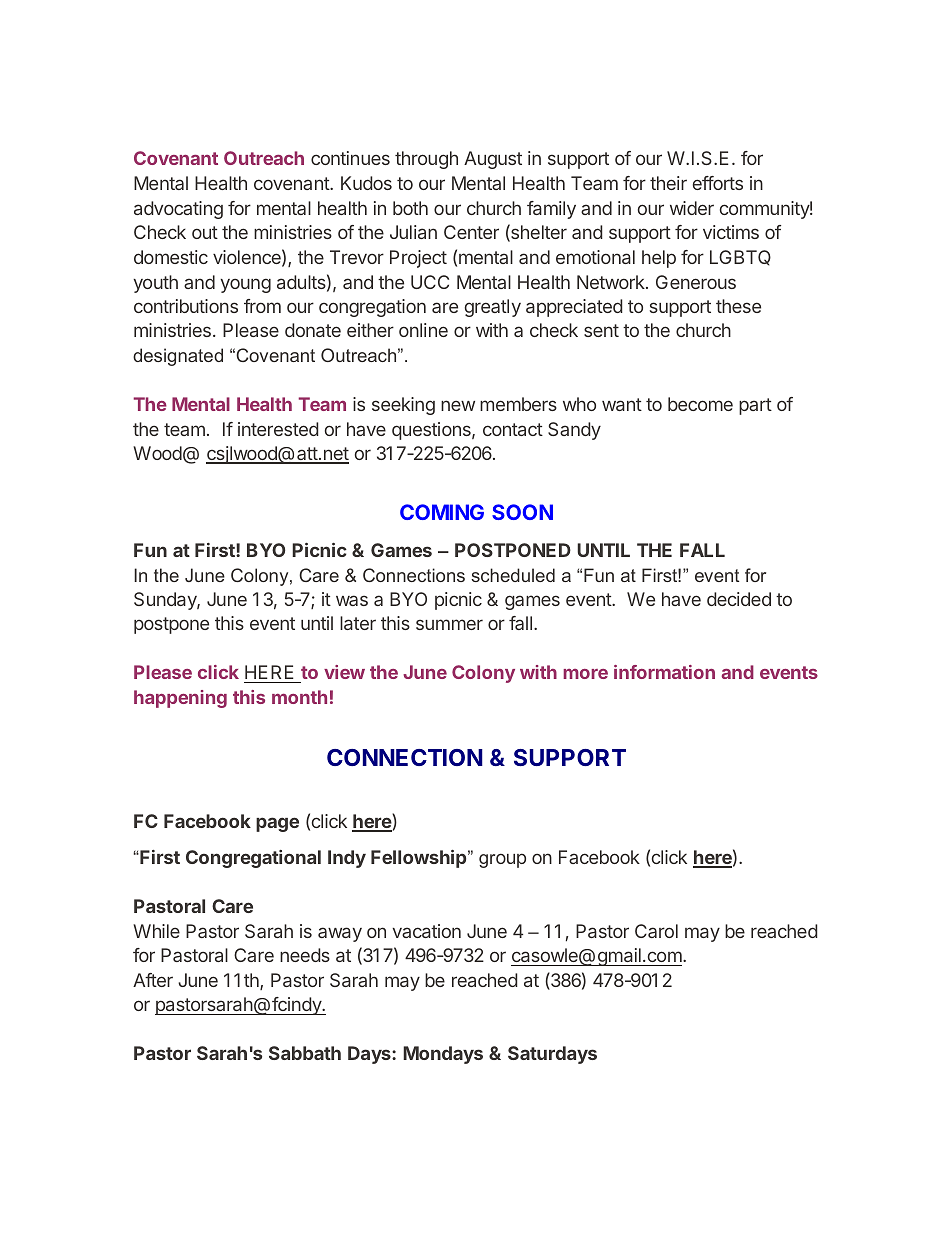 The width and height of the image is (952, 1233). I want to click on group, so click(502, 860).
